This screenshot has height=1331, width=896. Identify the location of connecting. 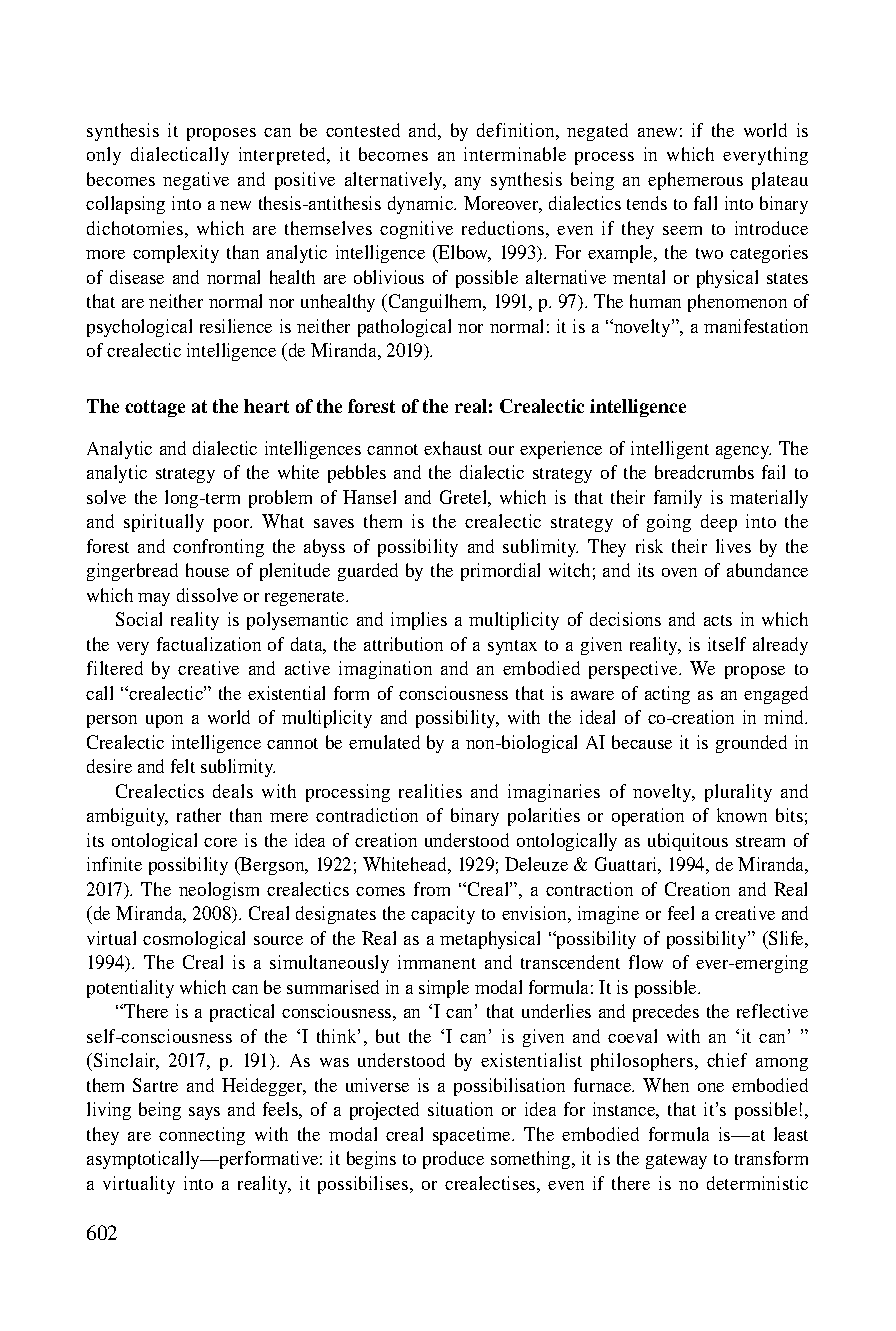
(202, 1136).
